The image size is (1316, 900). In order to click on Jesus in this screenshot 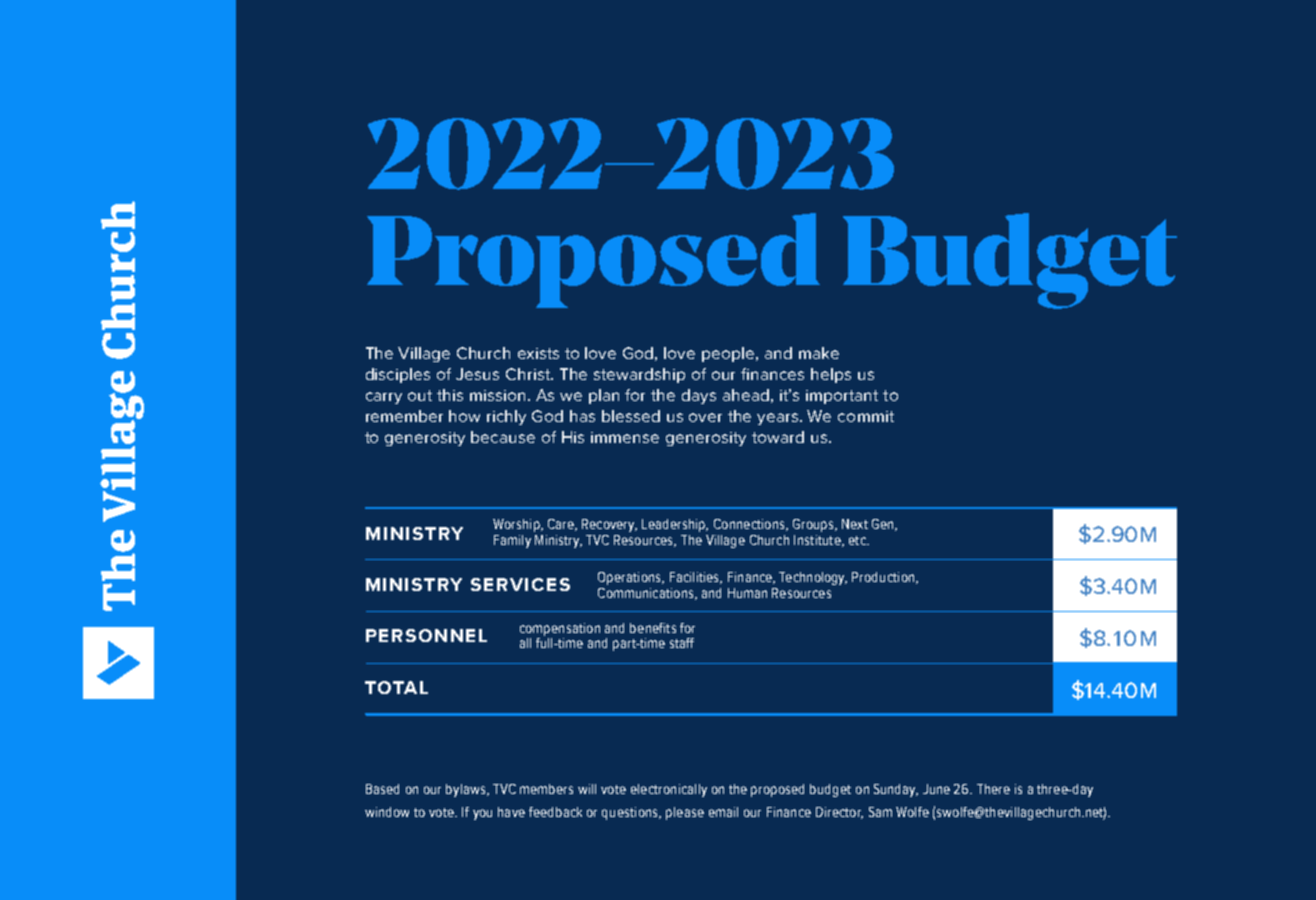, I will do `click(477, 374)`.
